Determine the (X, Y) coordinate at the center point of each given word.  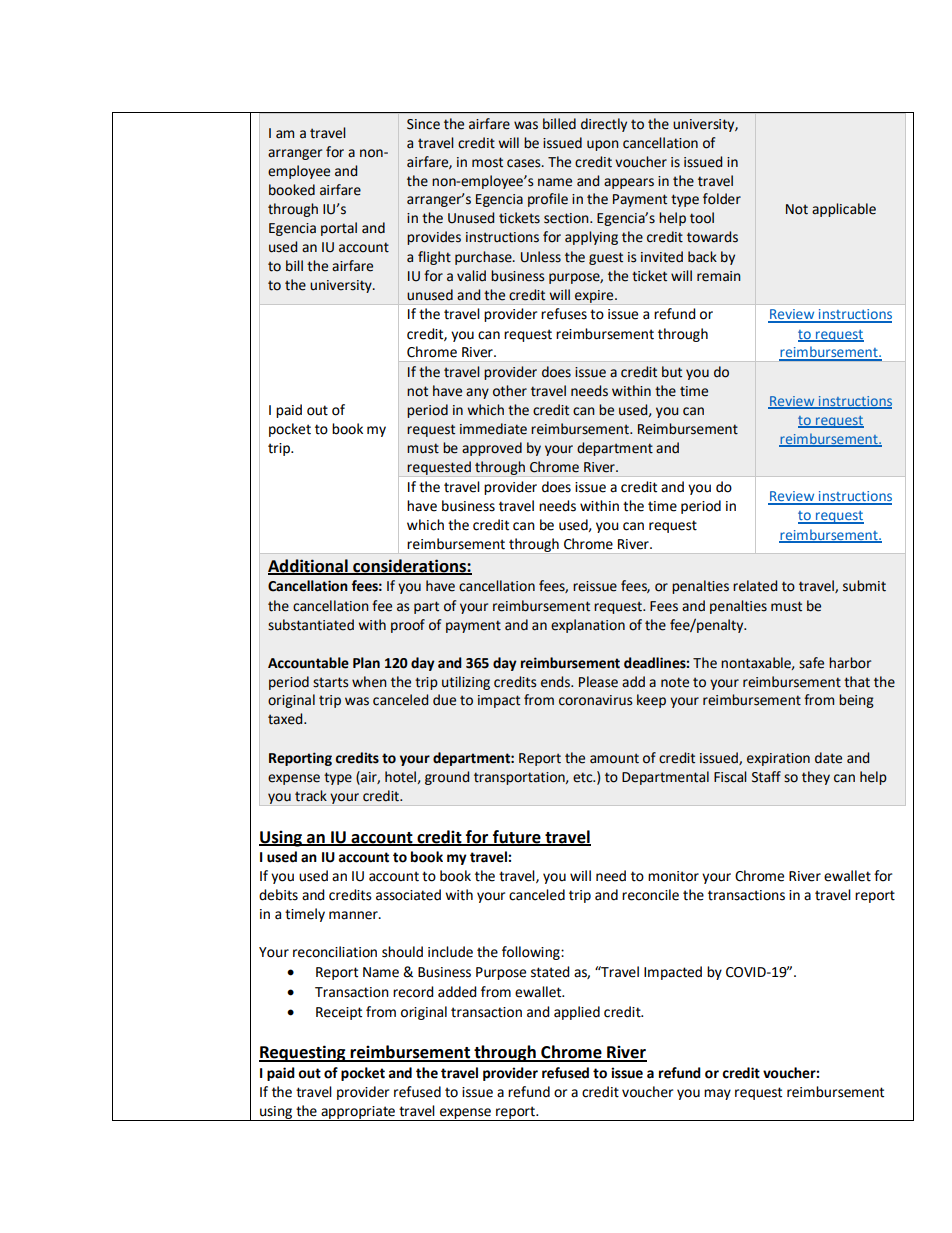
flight (434, 258)
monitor (673, 876)
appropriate (358, 1113)
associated (408, 895)
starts (331, 682)
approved (492, 449)
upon (603, 145)
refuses (564, 314)
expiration (778, 759)
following (532, 953)
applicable (844, 210)
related (755, 586)
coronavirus (596, 700)
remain (719, 276)
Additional (309, 566)
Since (423, 124)
